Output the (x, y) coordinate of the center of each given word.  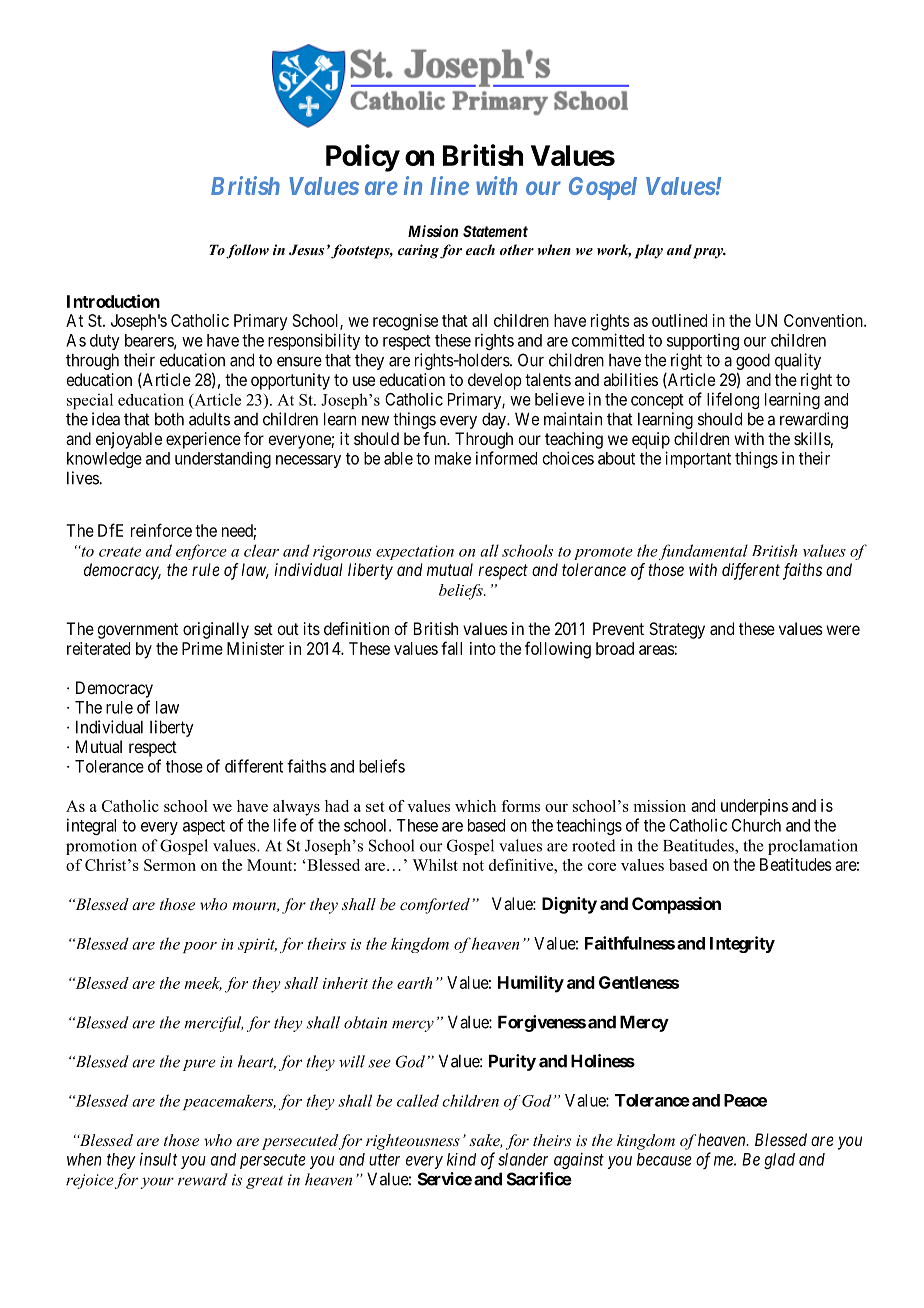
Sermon (170, 865)
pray (709, 253)
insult (158, 1159)
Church (756, 825)
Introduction (113, 301)
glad (779, 1161)
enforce (201, 552)
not (473, 866)
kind (461, 1159)
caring (418, 251)
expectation (415, 552)
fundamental (703, 552)
